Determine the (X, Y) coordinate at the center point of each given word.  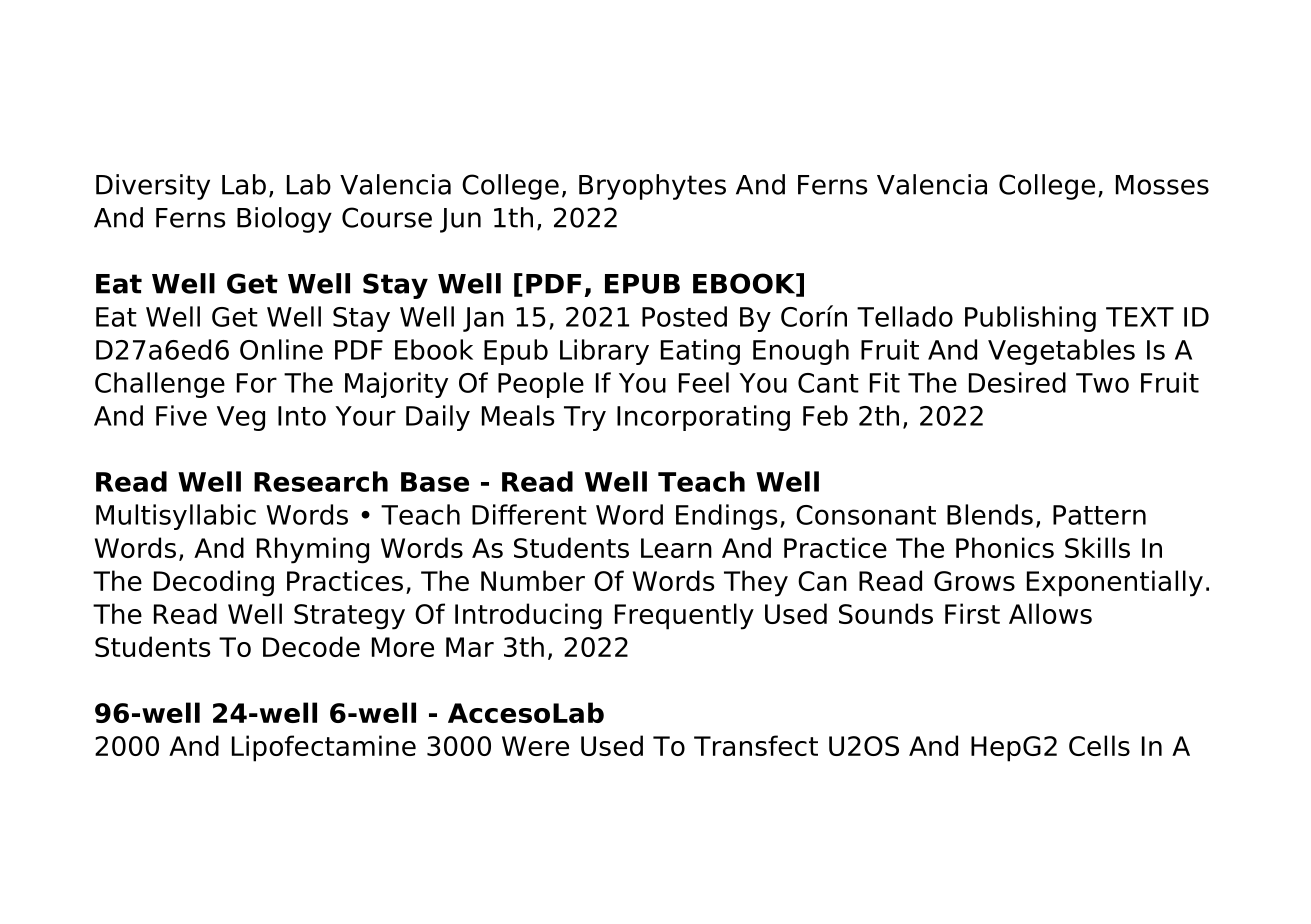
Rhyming (313, 550)
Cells (1099, 745)
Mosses (1162, 185)
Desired (1017, 382)
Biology (284, 220)
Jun (460, 220)
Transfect (756, 745)
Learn (676, 548)
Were (535, 746)
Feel (704, 382)
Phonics (1005, 547)
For (257, 383)
